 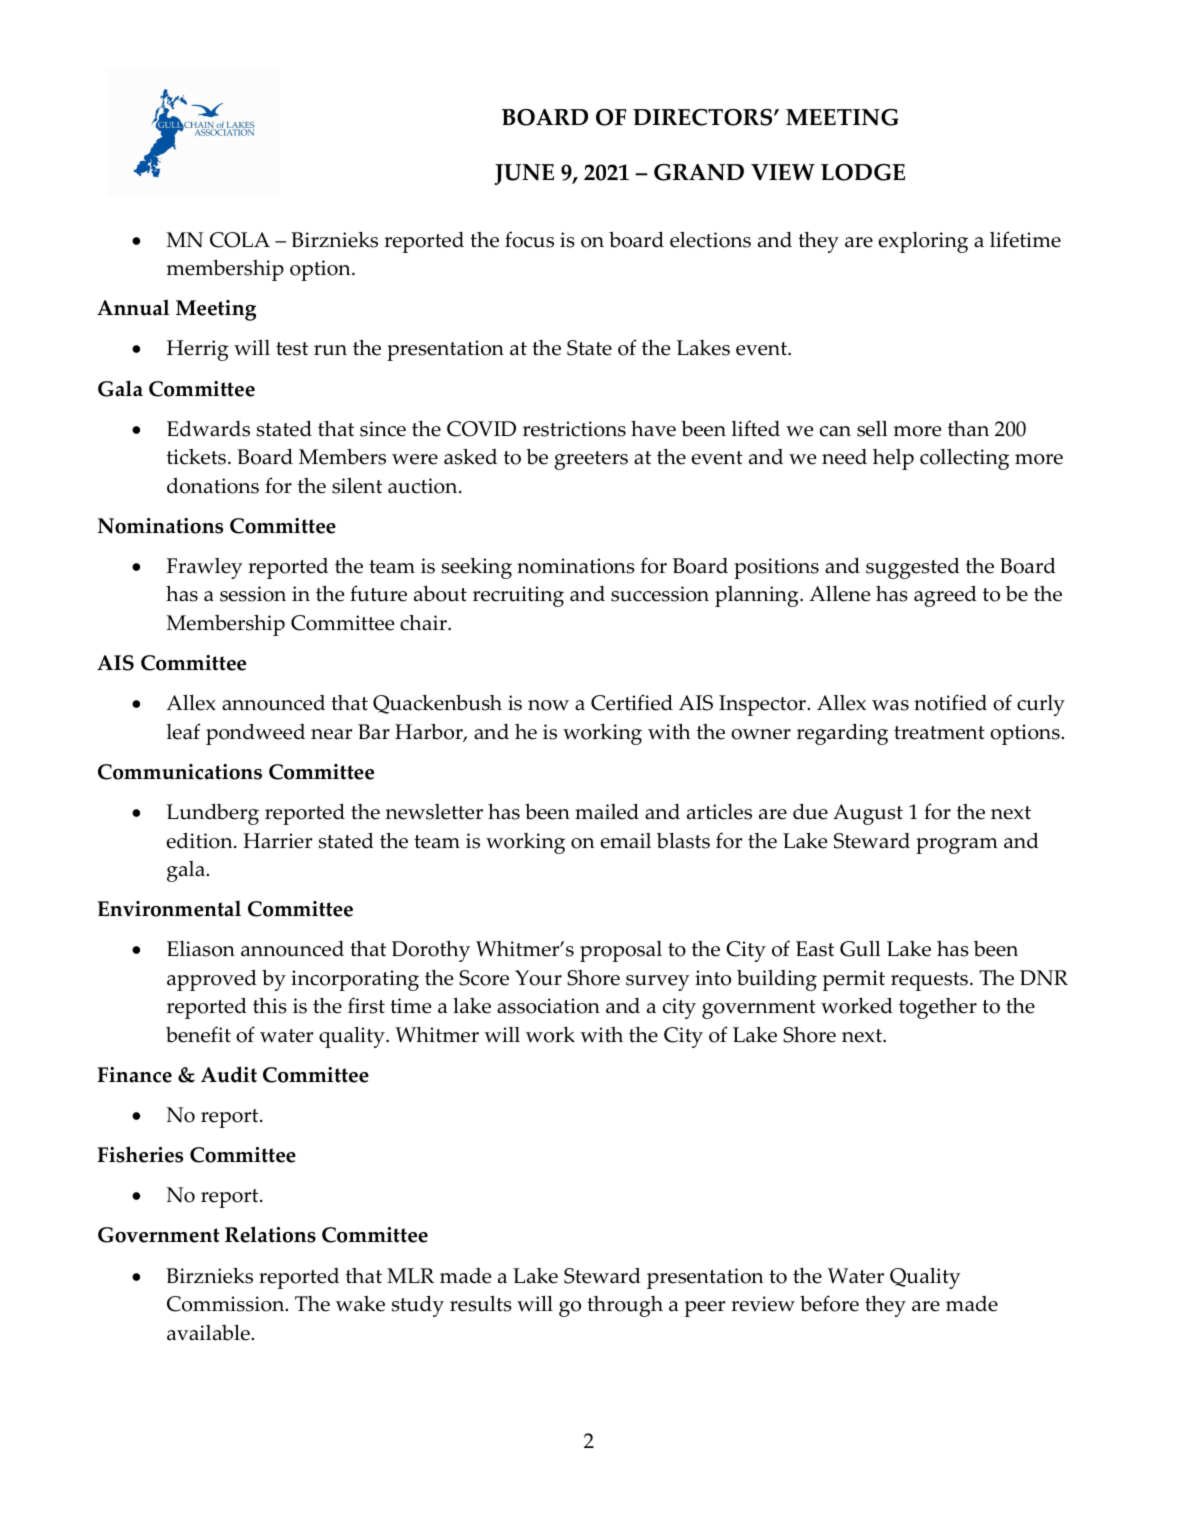 I want to click on through, so click(x=625, y=1306).
